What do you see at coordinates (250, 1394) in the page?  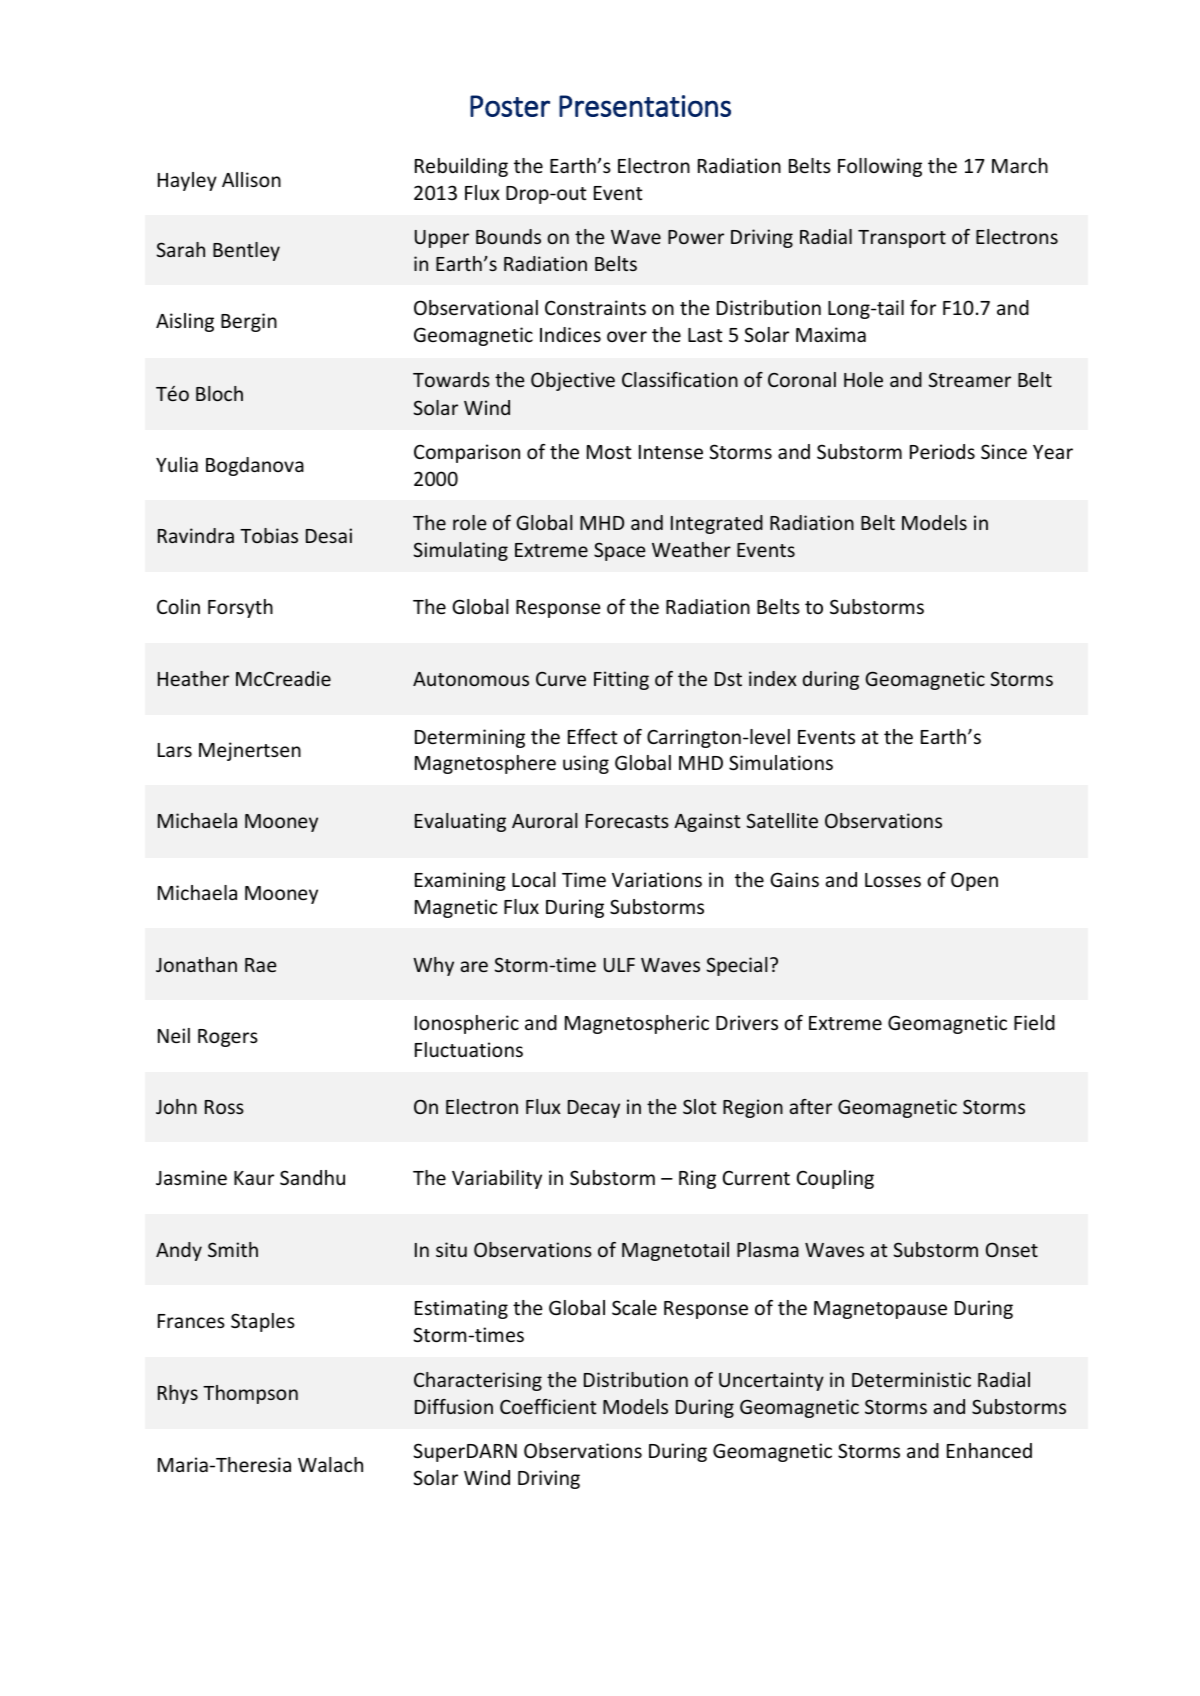 I see `Thompson` at bounding box center [250, 1394].
